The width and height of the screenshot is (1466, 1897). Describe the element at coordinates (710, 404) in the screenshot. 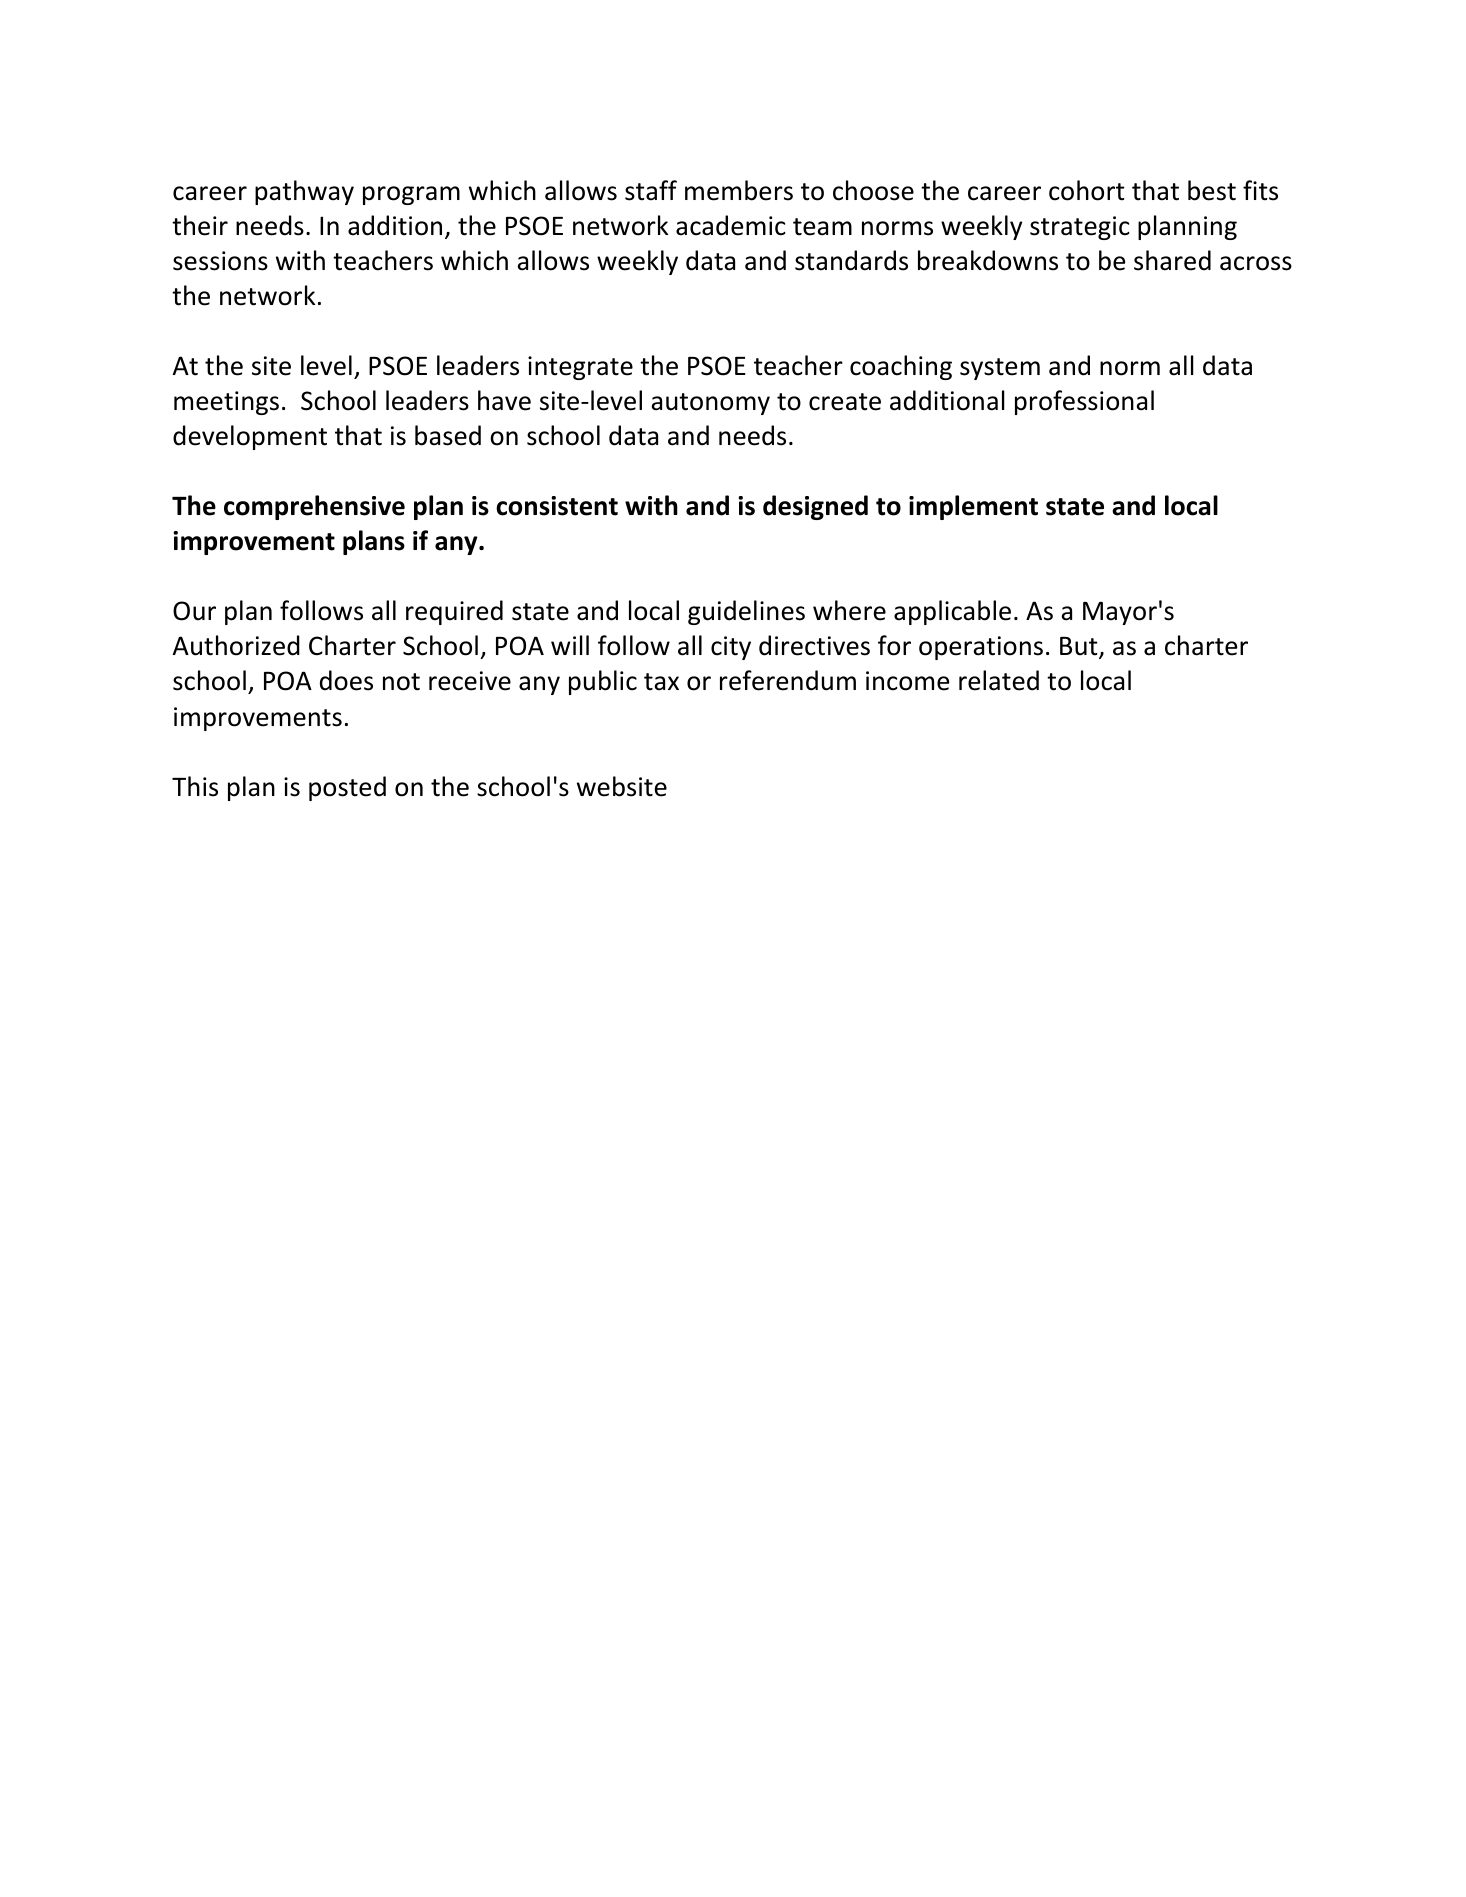

I see `autonomy` at that location.
